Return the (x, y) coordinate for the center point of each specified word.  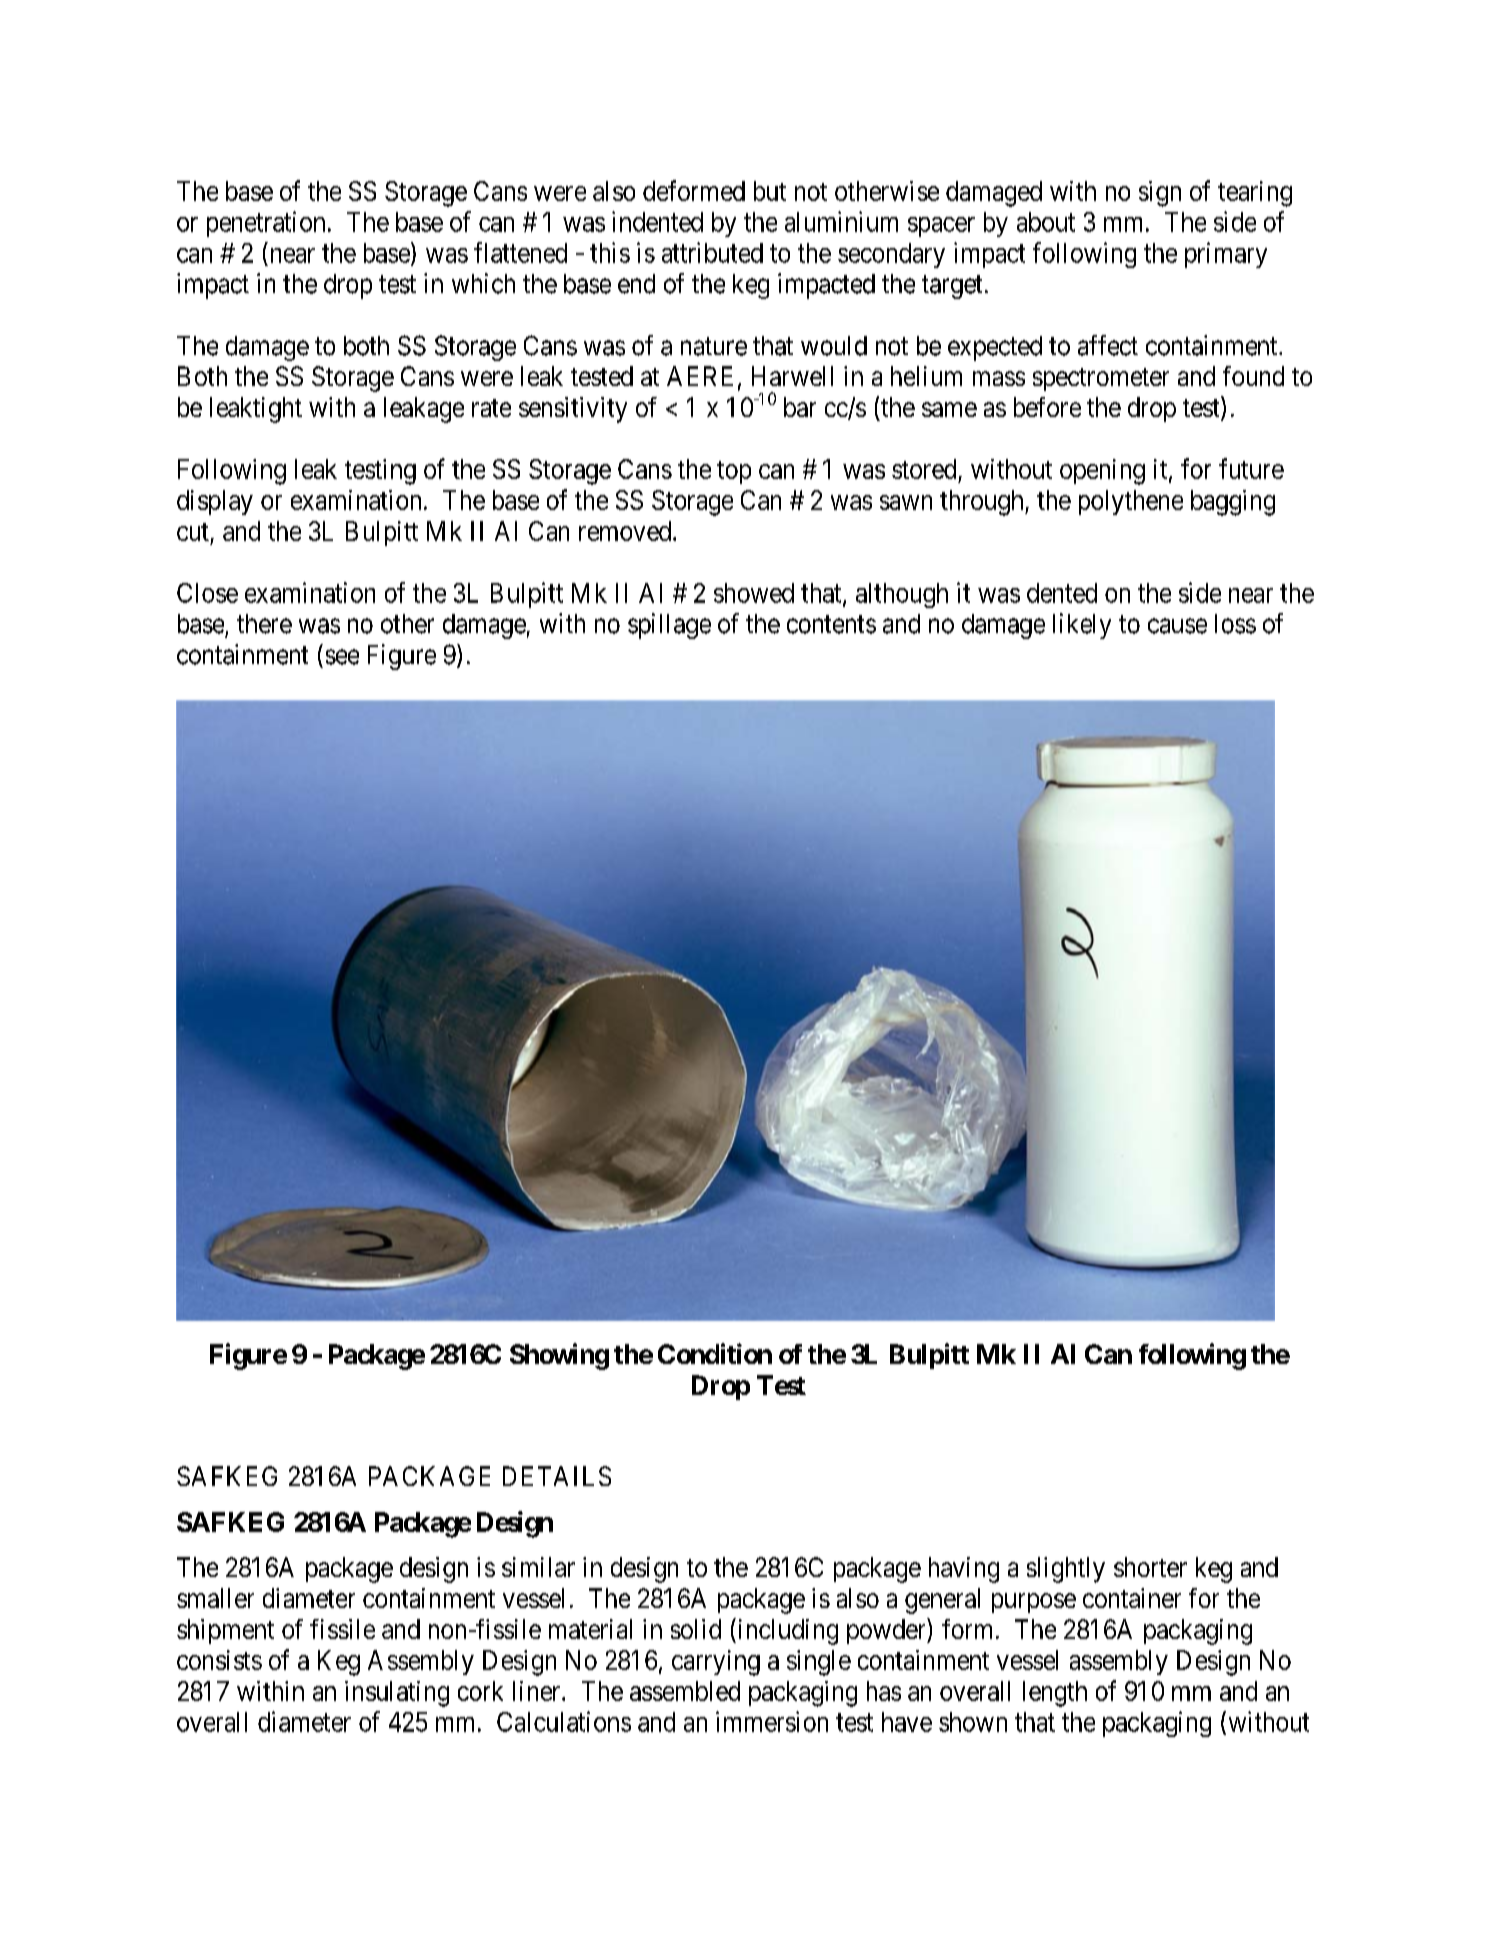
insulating (397, 1694)
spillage (669, 626)
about (1046, 222)
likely (1082, 626)
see (342, 657)
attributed (712, 252)
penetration (266, 224)
